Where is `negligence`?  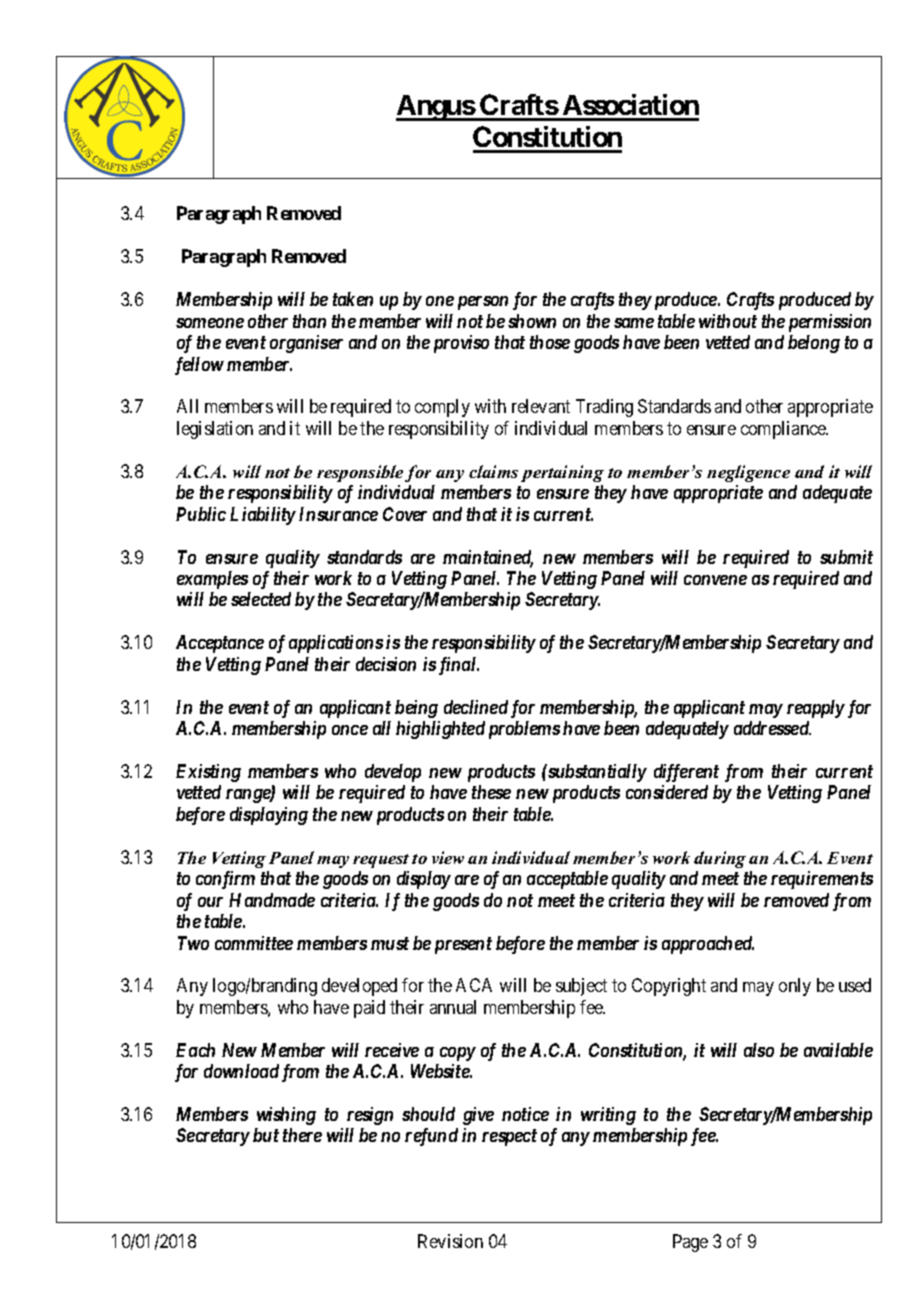
negligence is located at coordinates (748, 473).
